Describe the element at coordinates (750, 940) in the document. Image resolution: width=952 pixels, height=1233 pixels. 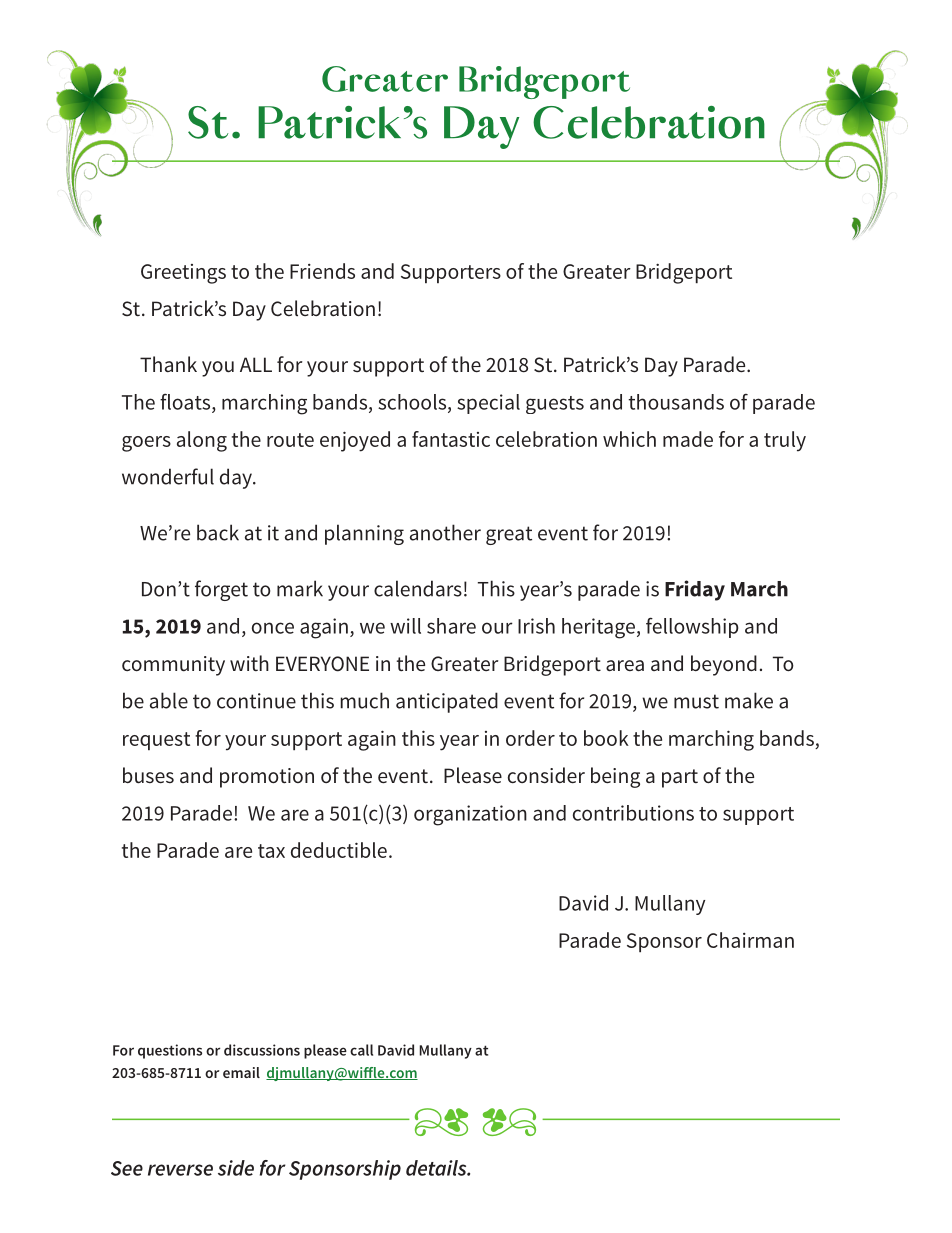
I see `Chairman` at that location.
